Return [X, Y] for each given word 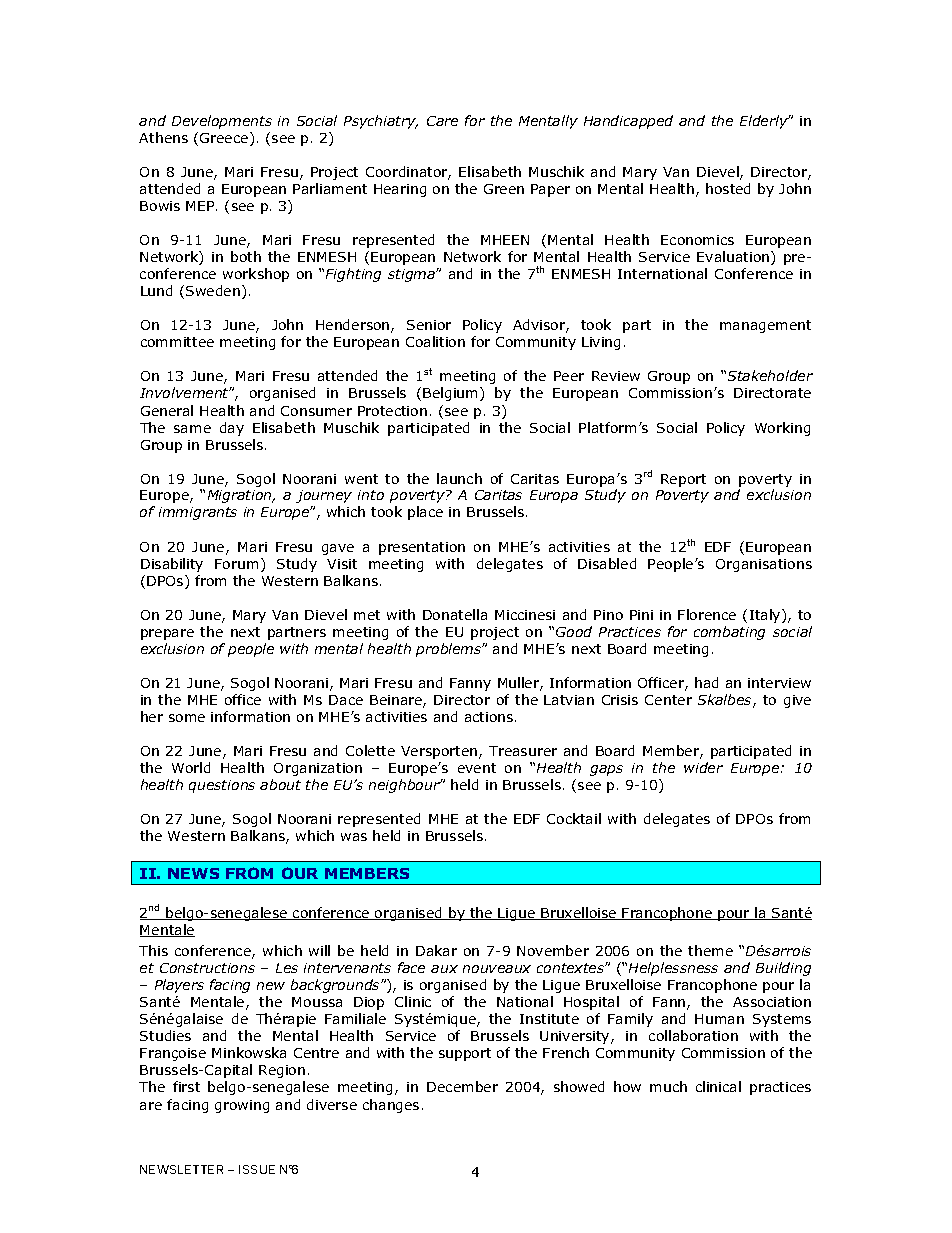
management [765, 326]
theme [710, 950]
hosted [728, 188]
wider [703, 767]
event [477, 768]
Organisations [764, 565]
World [191, 767]
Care [442, 121]
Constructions [207, 968]
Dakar [436, 950]
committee [177, 342]
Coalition [435, 341]
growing [242, 1106]
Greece [225, 139]
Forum [236, 564]
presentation [422, 548]
